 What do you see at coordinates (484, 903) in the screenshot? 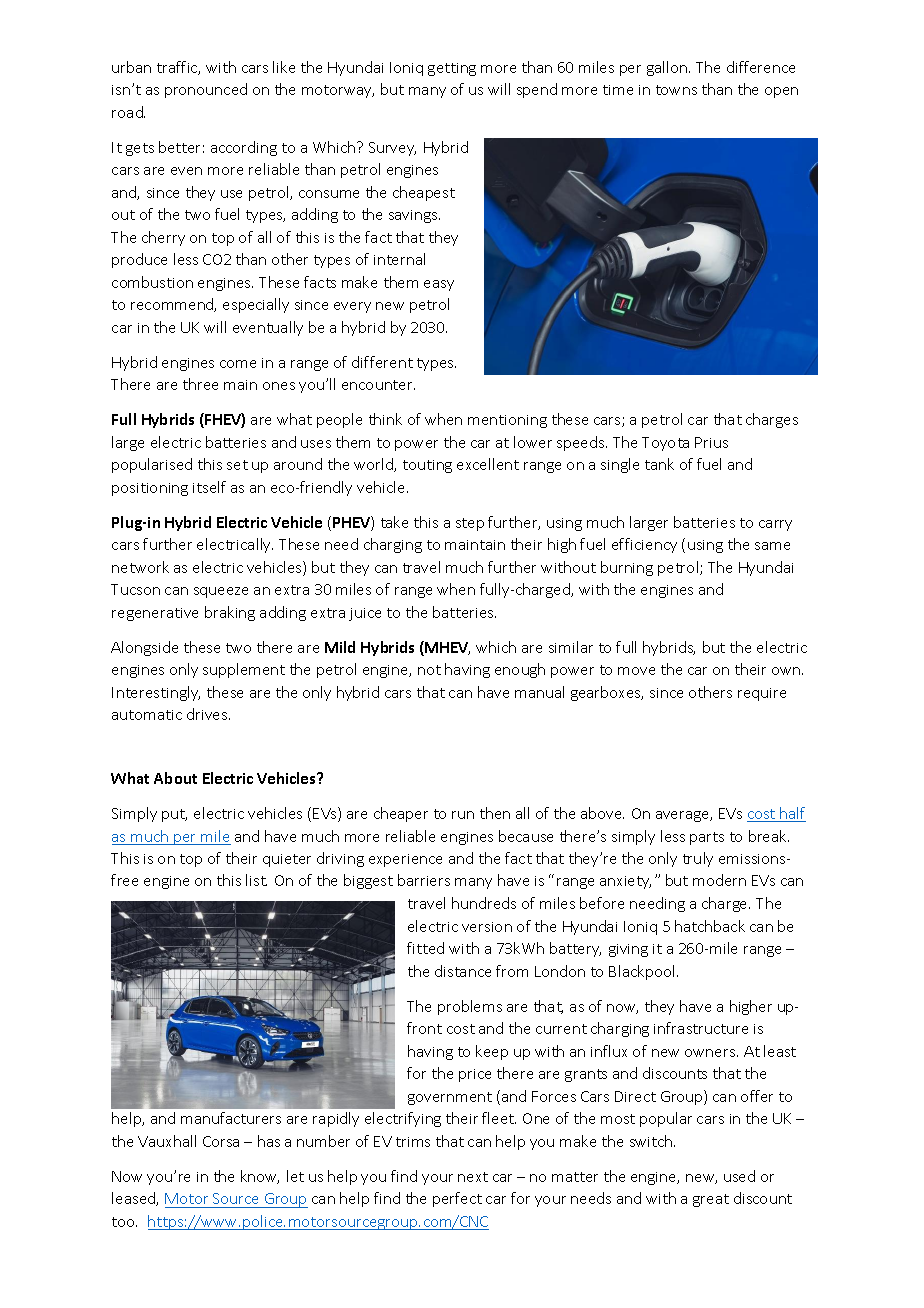
I see `hundreds` at bounding box center [484, 903].
